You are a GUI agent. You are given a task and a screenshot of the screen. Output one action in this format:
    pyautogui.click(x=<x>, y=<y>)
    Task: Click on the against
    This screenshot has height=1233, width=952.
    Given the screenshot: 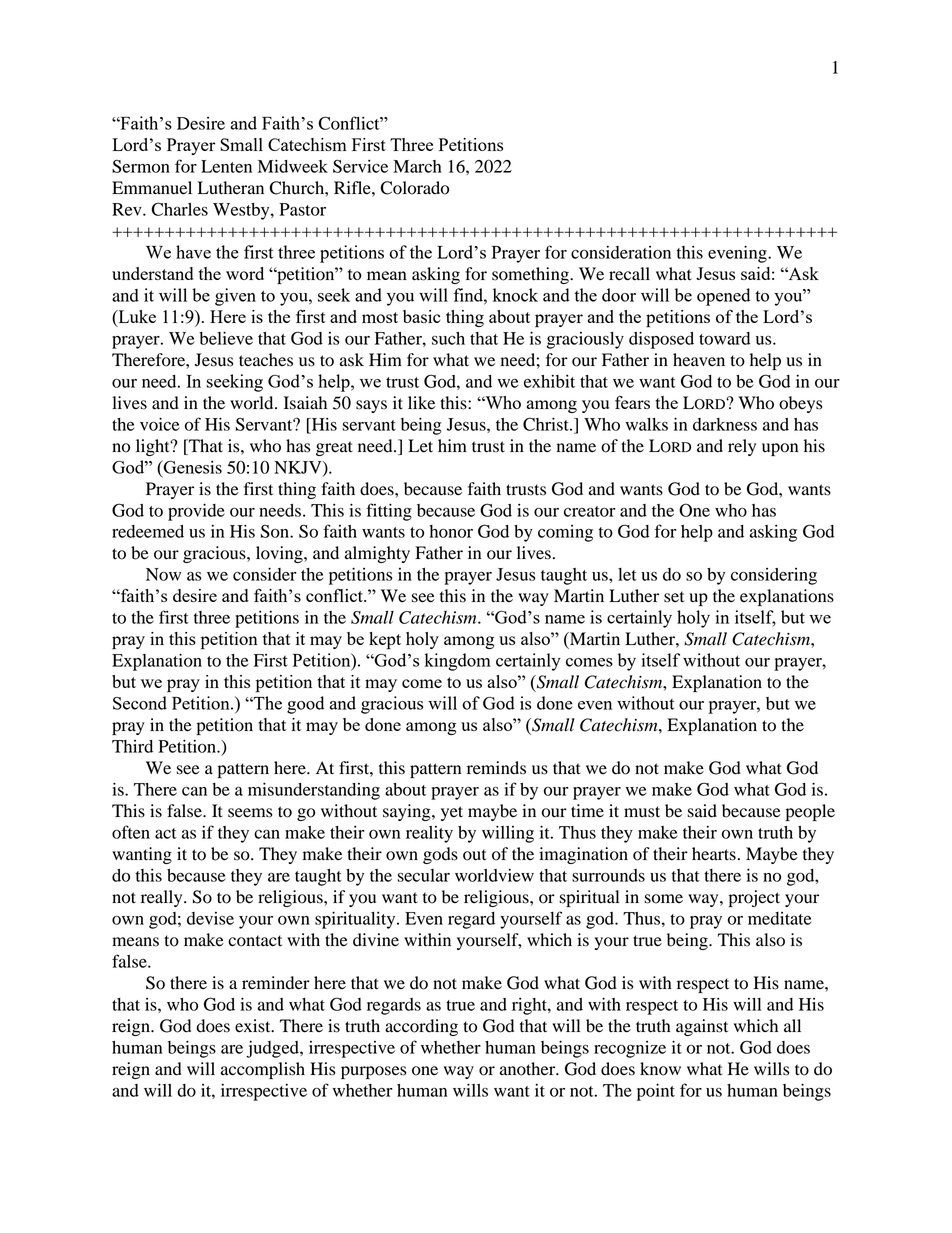 What is the action you would take?
    pyautogui.click(x=702, y=1027)
